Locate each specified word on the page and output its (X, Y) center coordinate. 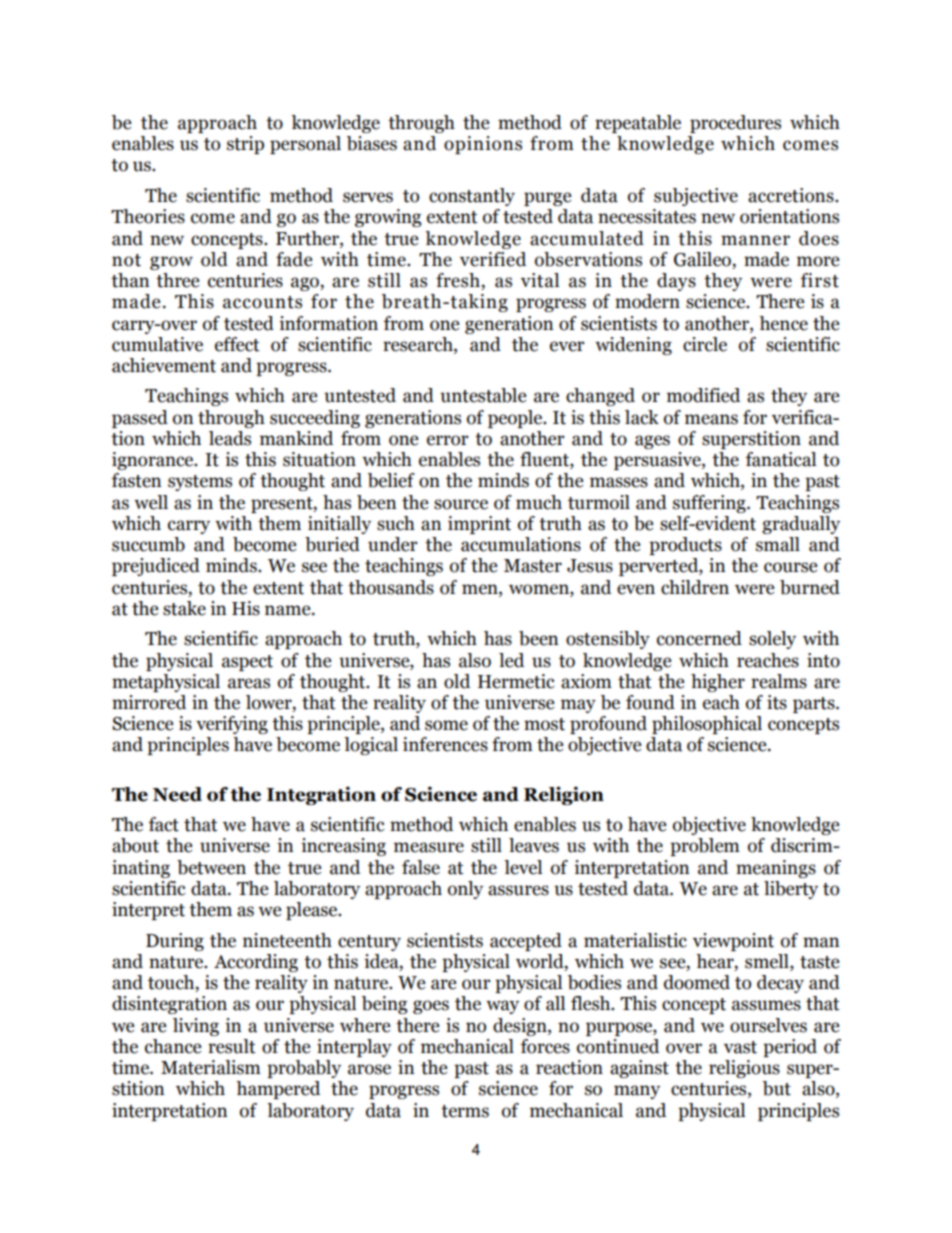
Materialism (211, 1067)
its (777, 702)
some (446, 725)
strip (245, 145)
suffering (710, 504)
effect (237, 344)
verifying (232, 725)
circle (705, 344)
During (175, 942)
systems (200, 483)
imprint (479, 525)
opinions (483, 145)
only (465, 890)
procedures (735, 124)
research (419, 344)
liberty (791, 890)
